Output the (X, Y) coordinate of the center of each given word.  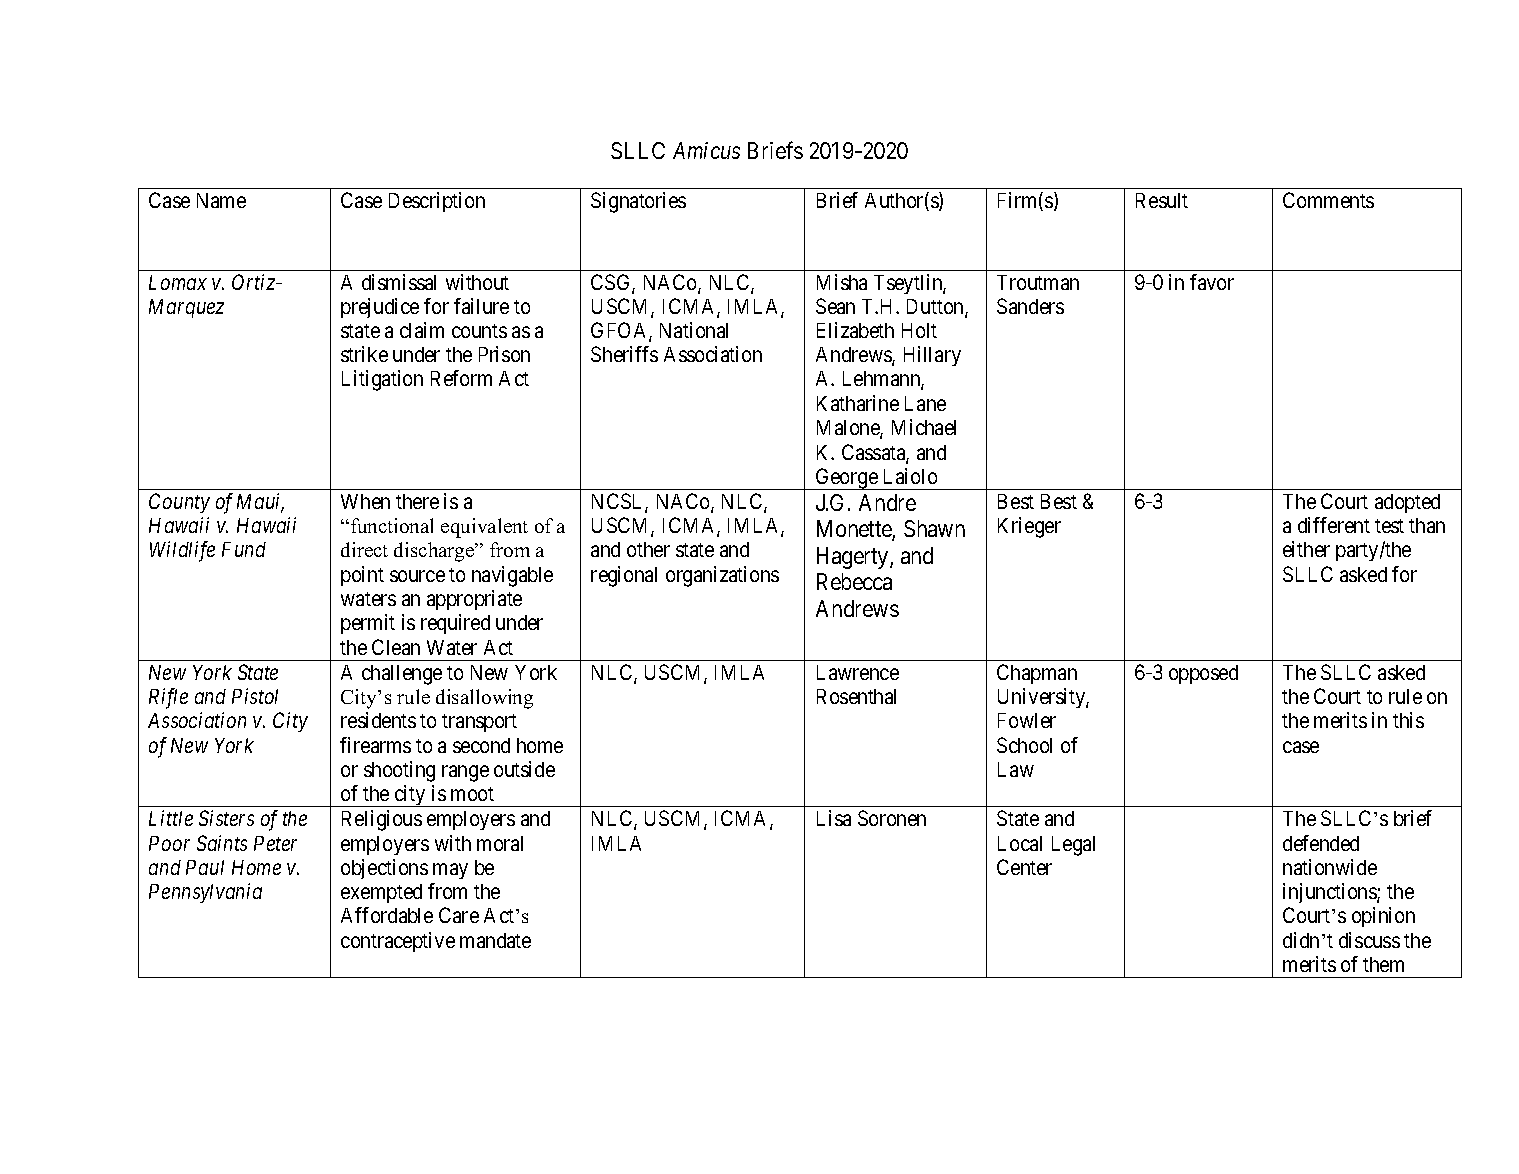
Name (221, 200)
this (1408, 720)
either (1306, 549)
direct (364, 549)
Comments (1328, 200)
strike (364, 354)
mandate (495, 940)
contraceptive (398, 942)
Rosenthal (856, 696)
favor (1212, 282)
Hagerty (854, 558)
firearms (375, 745)
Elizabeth (855, 330)
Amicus (706, 150)
